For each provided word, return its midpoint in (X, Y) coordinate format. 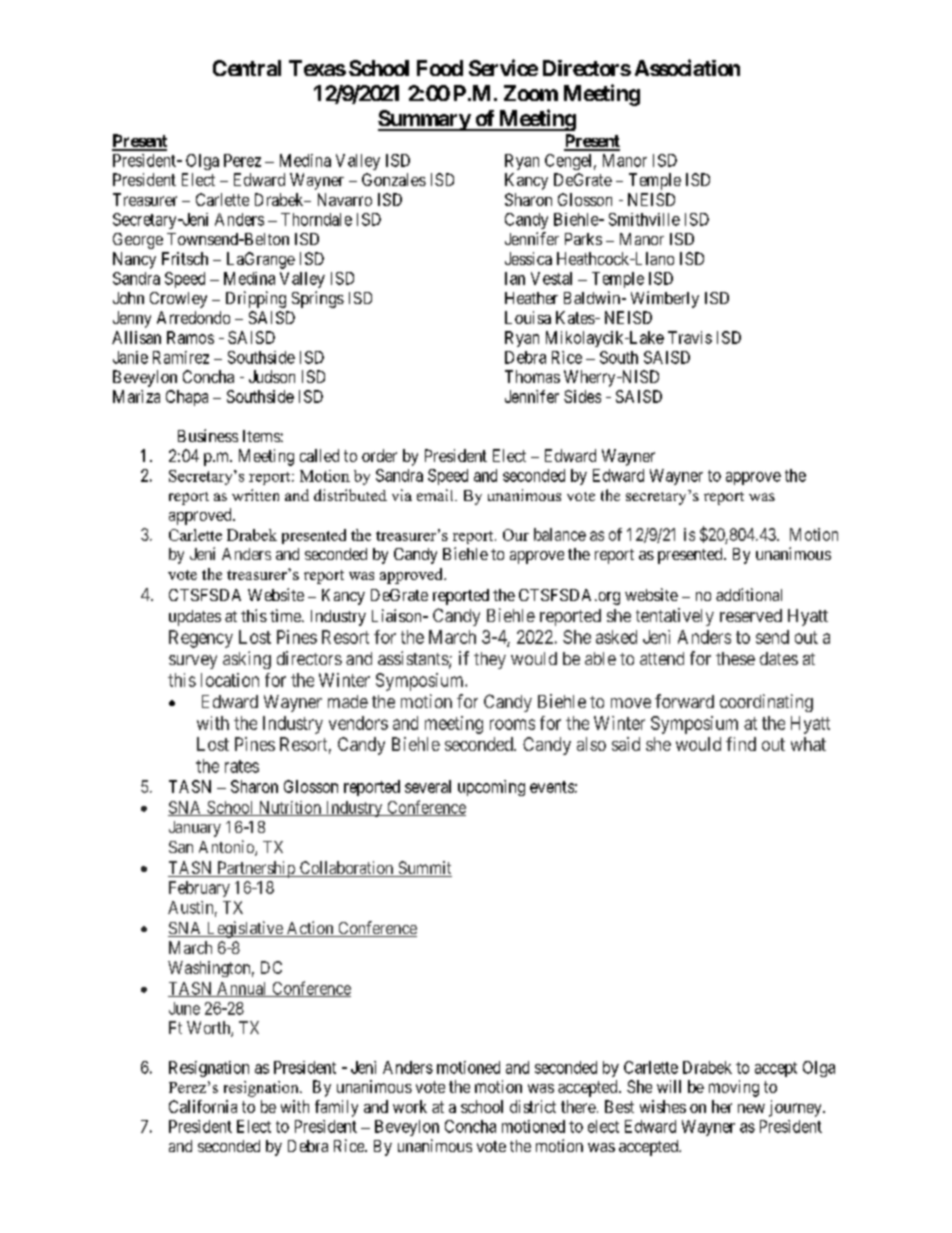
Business (208, 435)
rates (242, 766)
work (410, 1106)
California (203, 1106)
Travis (690, 337)
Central (247, 68)
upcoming (491, 788)
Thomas (532, 376)
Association (687, 67)
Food (440, 68)
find (741, 744)
